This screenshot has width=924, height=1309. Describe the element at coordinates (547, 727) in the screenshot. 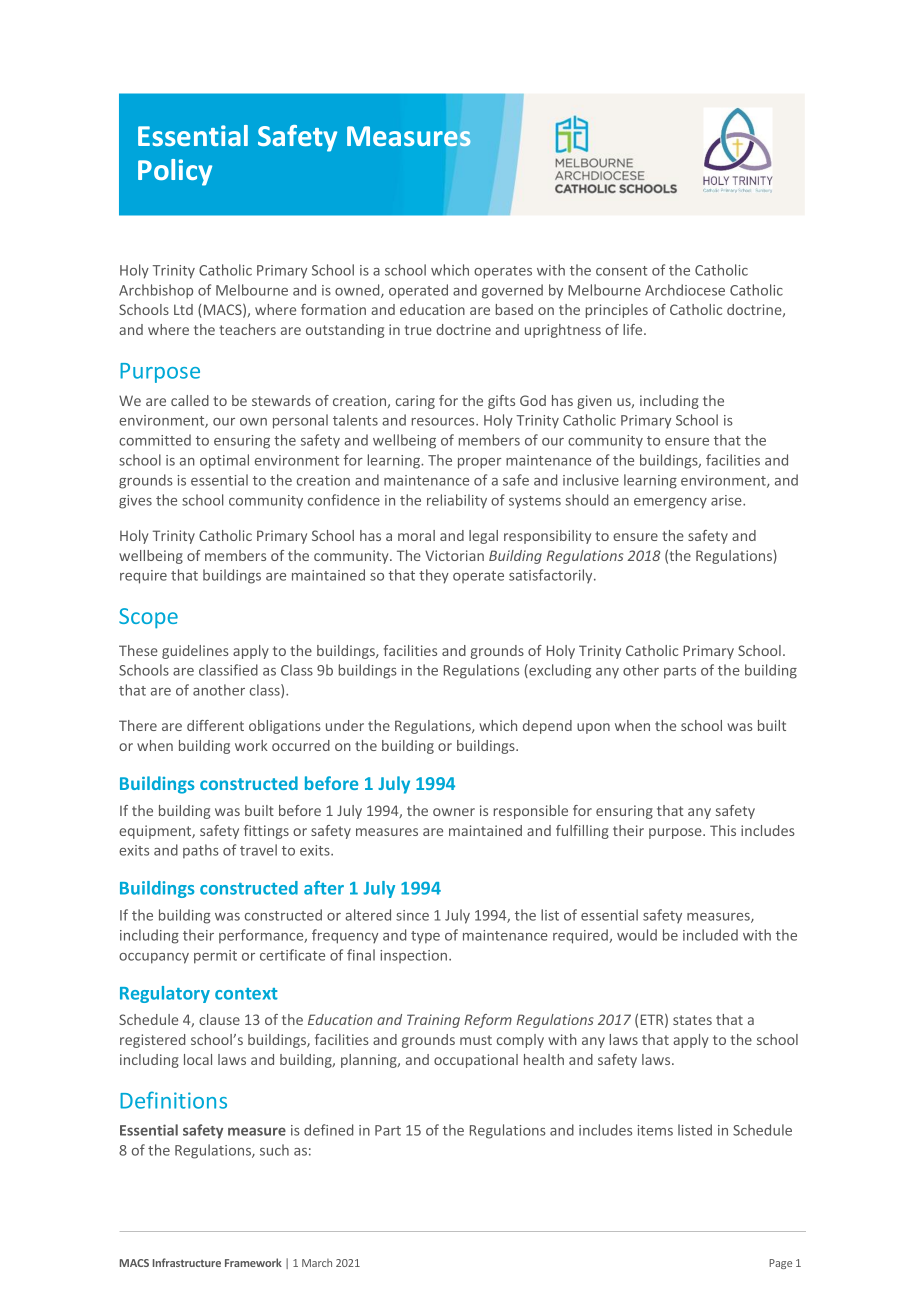

I see `depend` at that location.
